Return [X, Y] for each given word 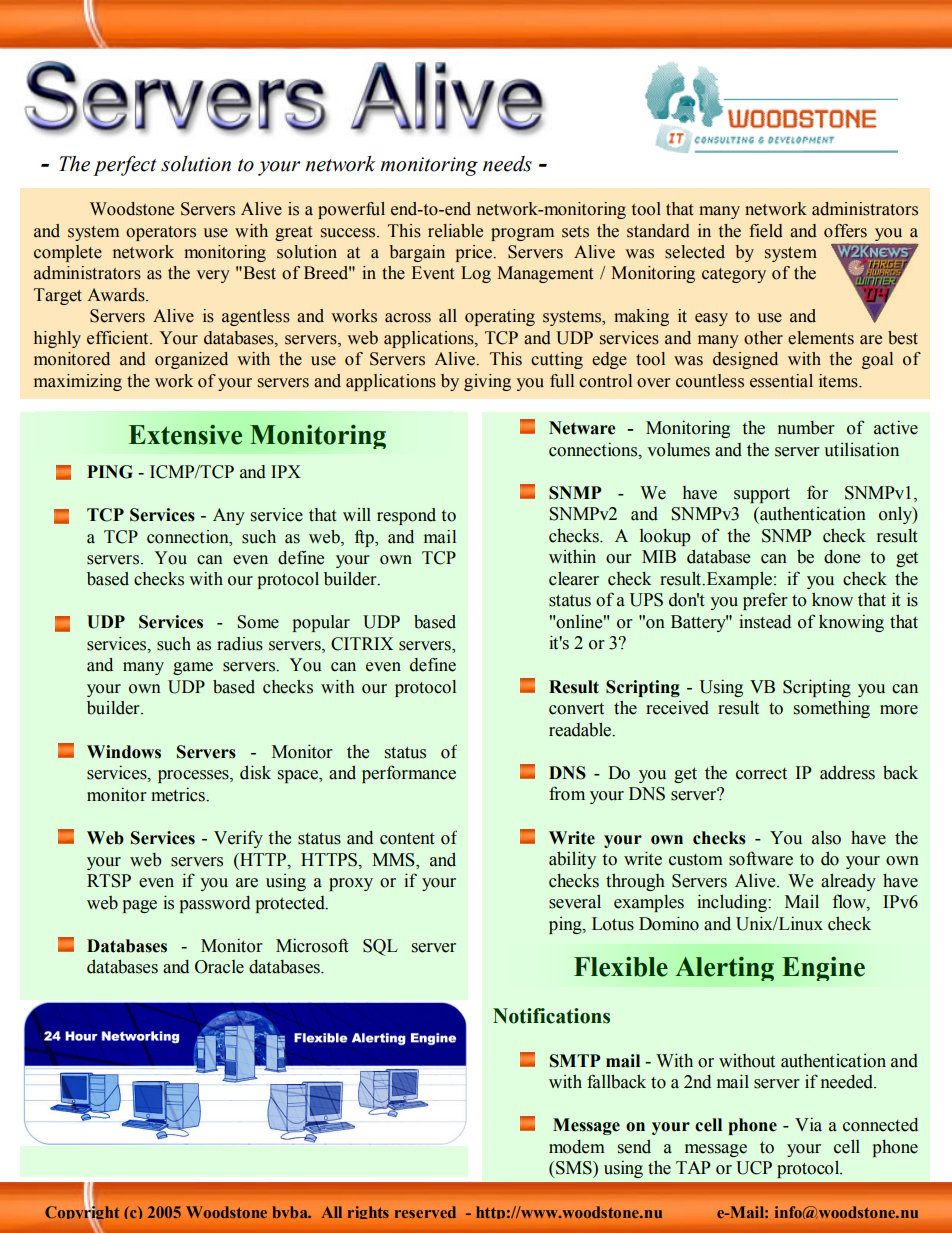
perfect [125, 165]
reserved [425, 1212]
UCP [754, 1168]
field [766, 231]
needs [507, 164]
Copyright [82, 1214]
